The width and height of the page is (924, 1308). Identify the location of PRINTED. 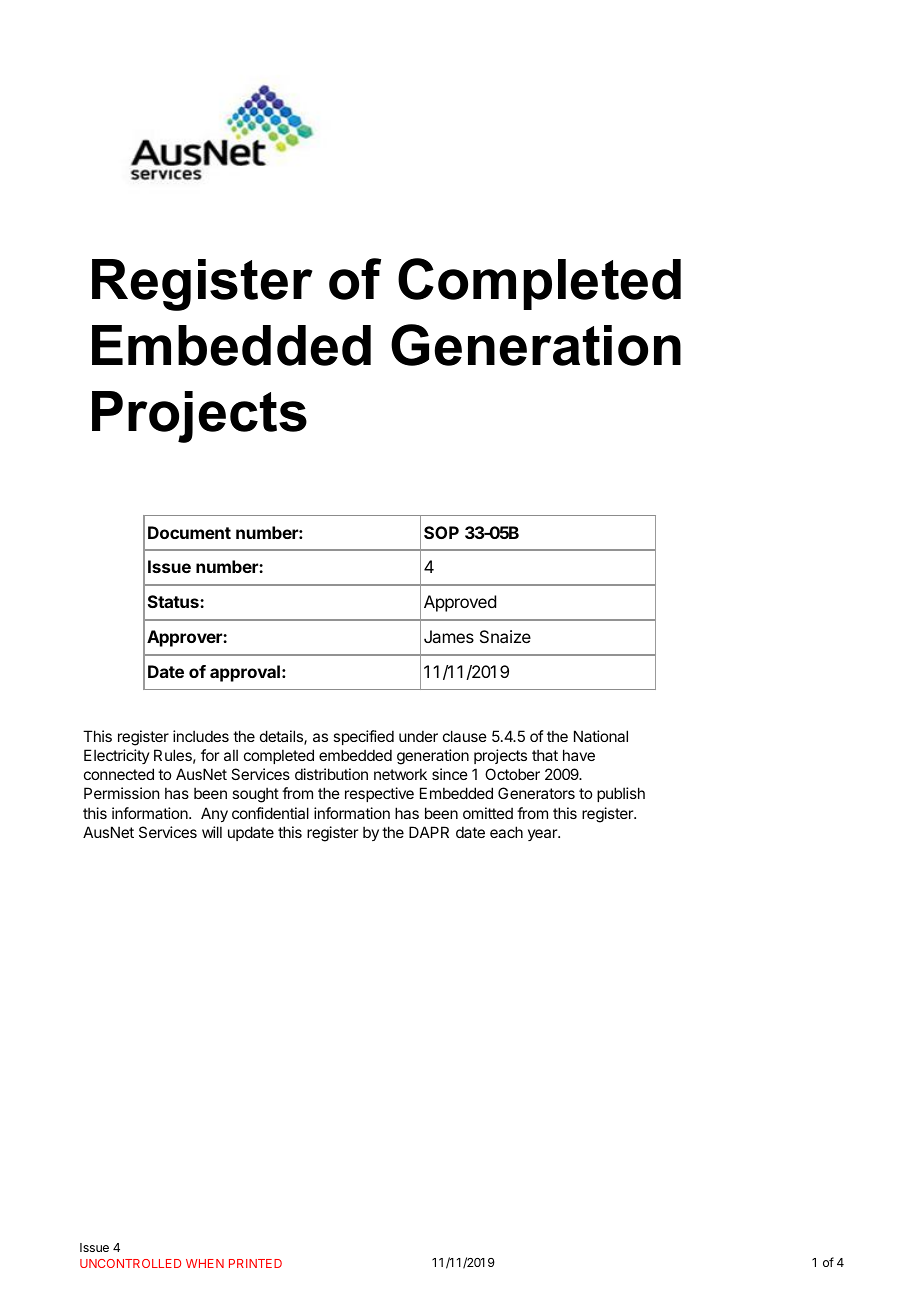
(255, 1263).
